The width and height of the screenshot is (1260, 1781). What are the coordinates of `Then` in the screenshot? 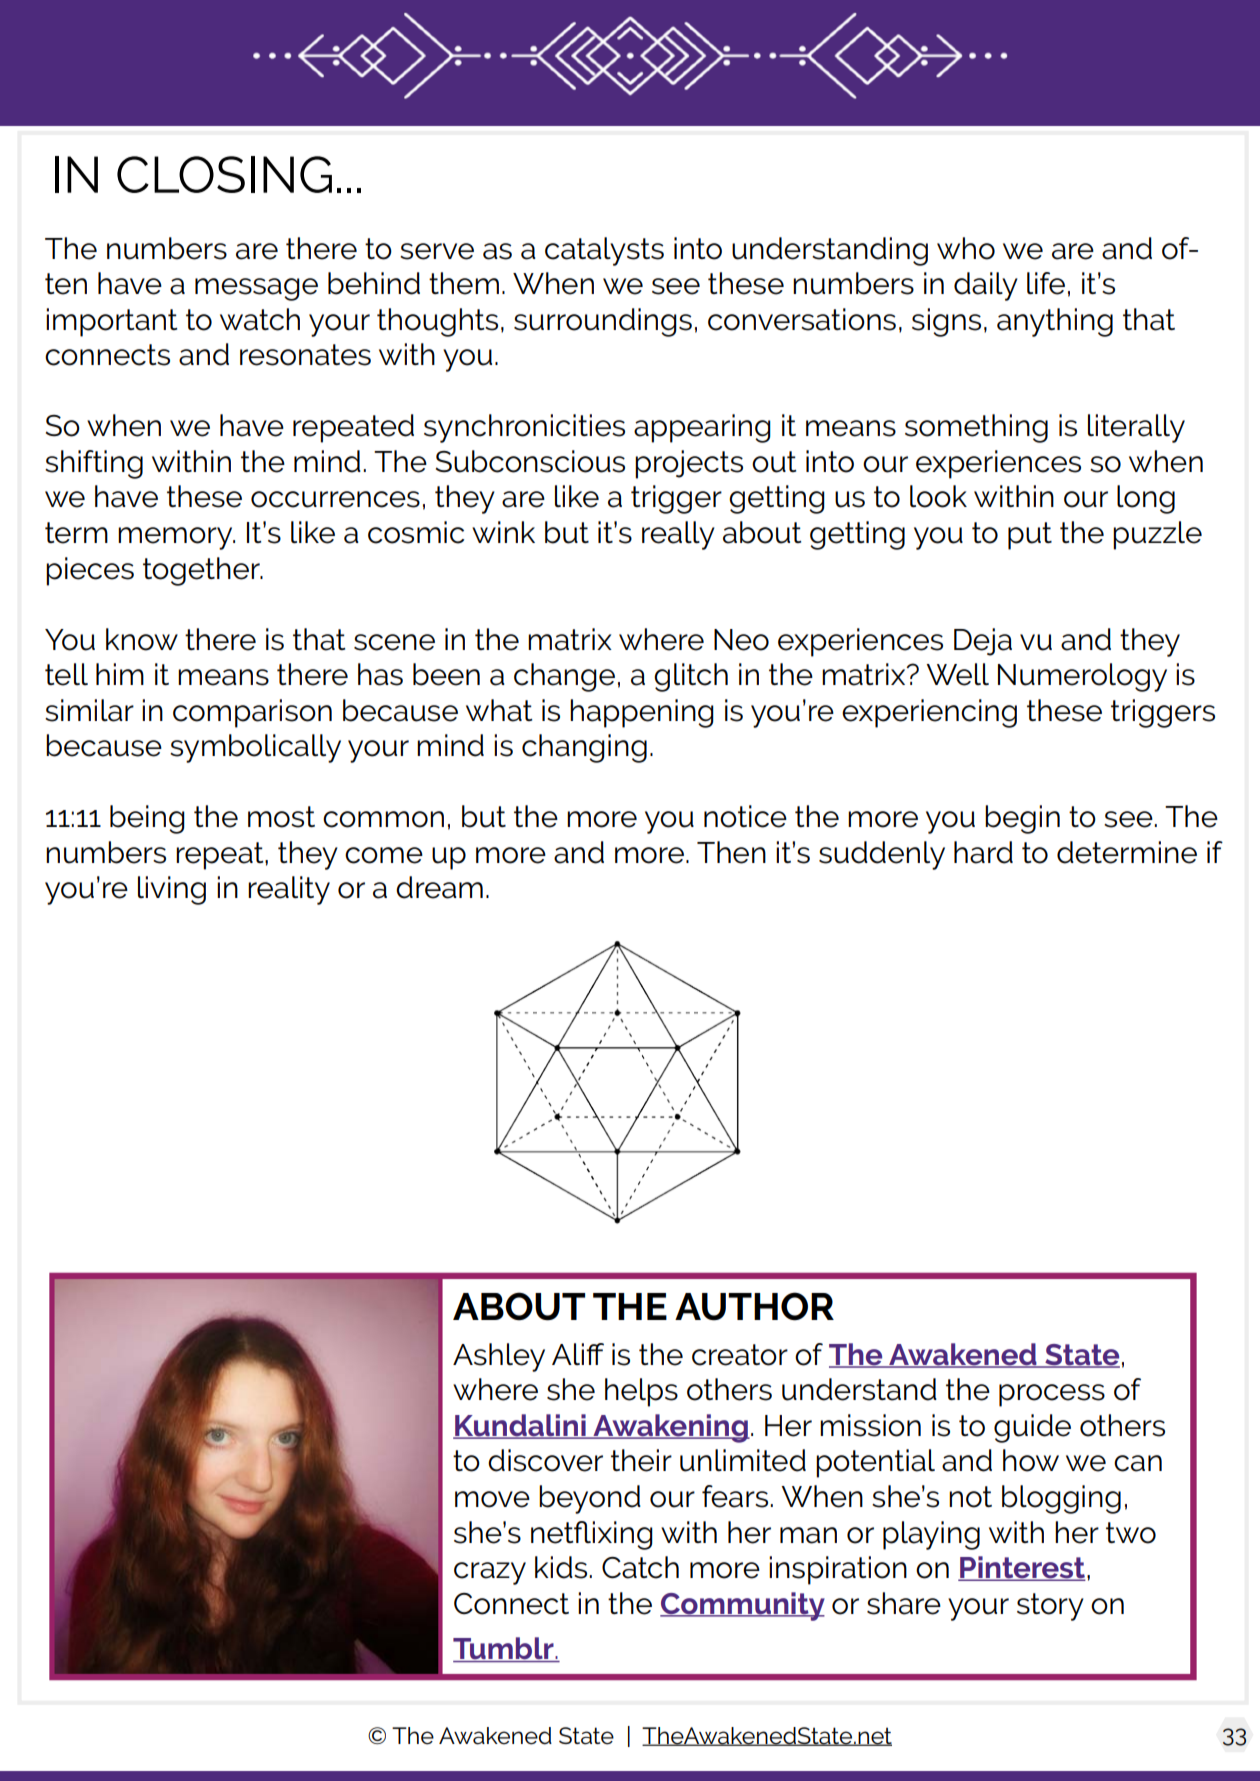 It's located at (731, 852).
